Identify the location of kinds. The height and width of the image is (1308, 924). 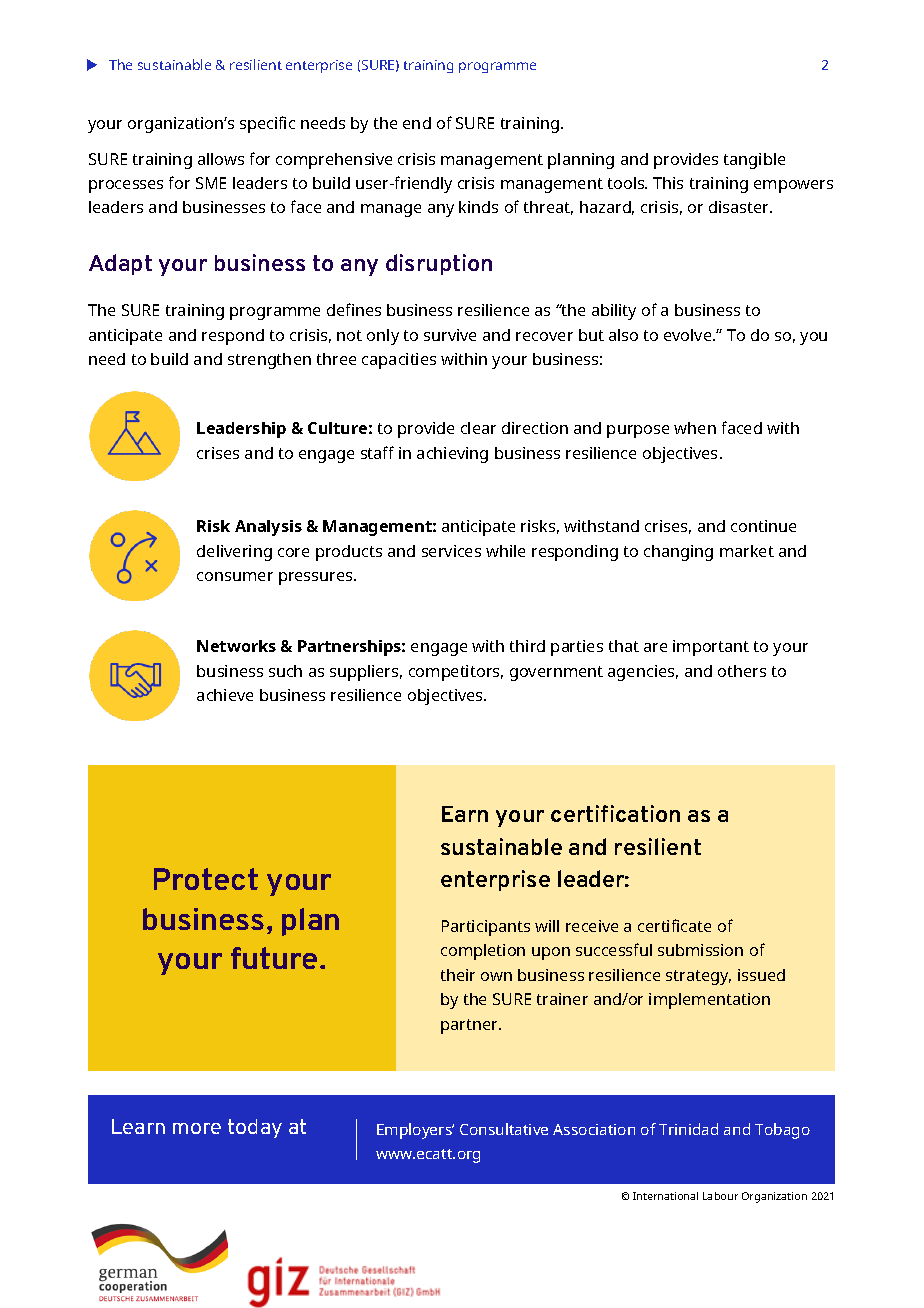
(478, 207).
